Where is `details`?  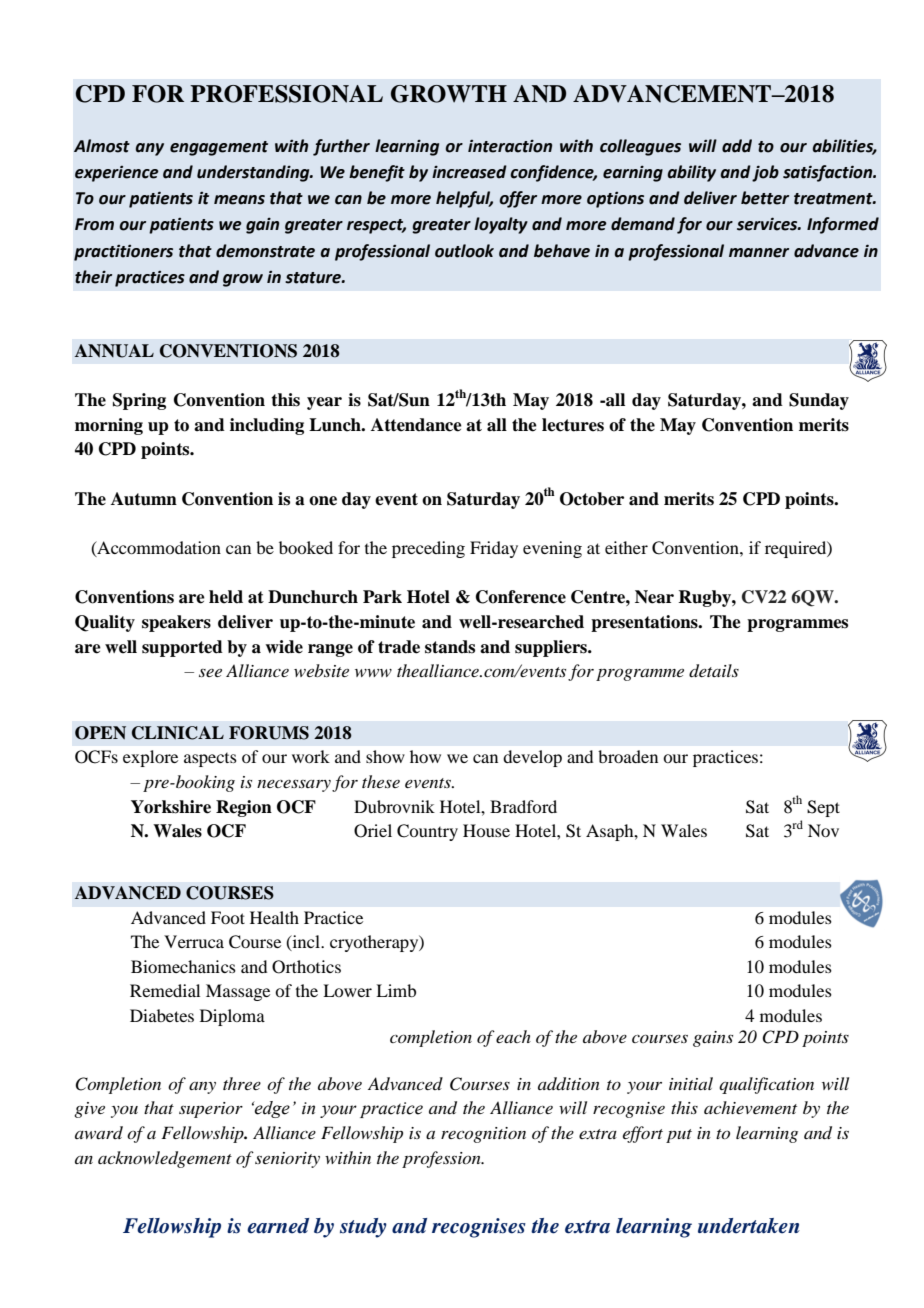 details is located at coordinates (714, 671).
